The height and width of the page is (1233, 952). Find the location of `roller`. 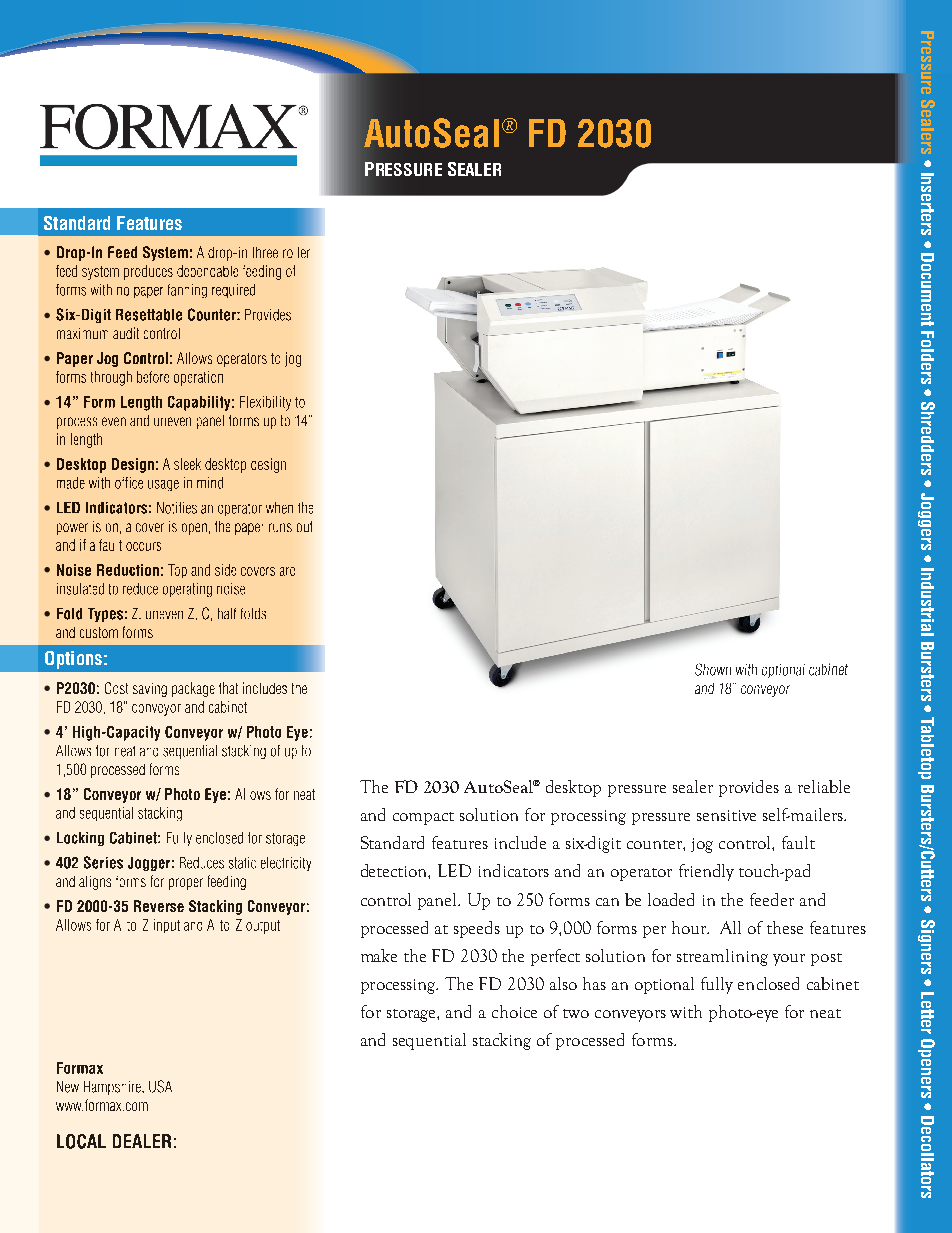

roller is located at coordinates (296, 252).
